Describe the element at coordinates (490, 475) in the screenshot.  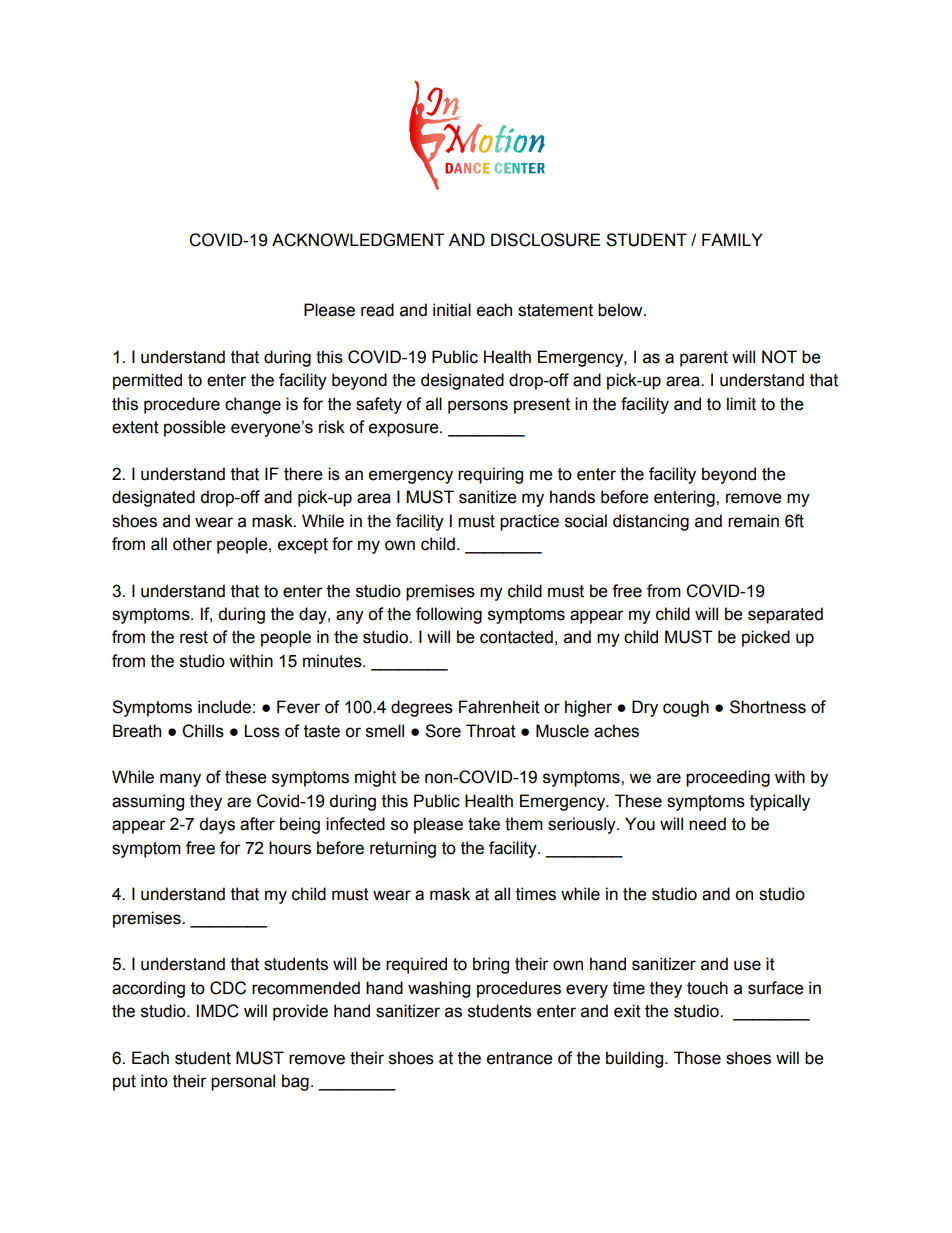
I see `requiring` at that location.
